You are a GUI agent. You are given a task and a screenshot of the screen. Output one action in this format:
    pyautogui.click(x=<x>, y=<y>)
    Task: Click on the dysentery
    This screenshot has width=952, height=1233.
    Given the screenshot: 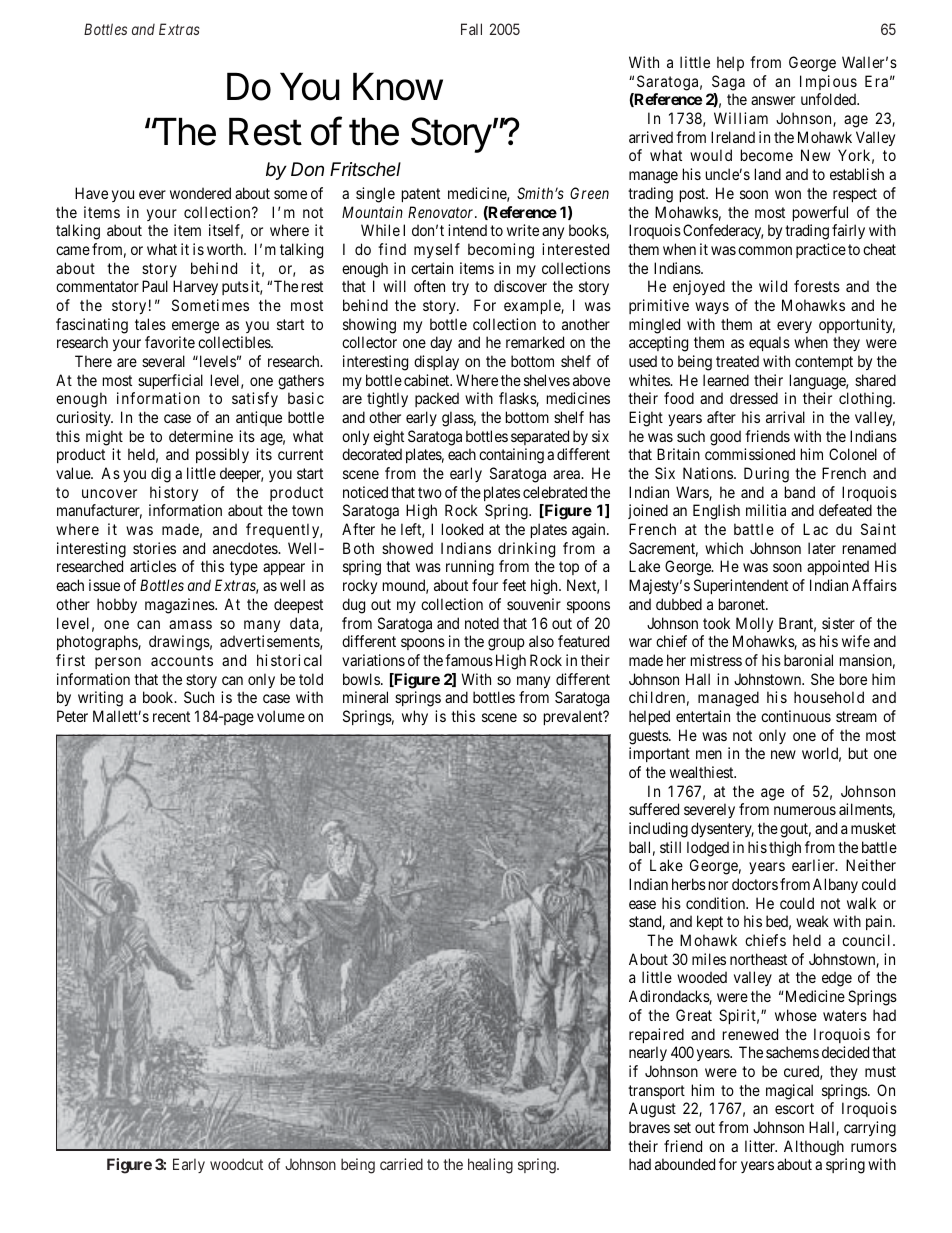 What is the action you would take?
    pyautogui.click(x=722, y=829)
